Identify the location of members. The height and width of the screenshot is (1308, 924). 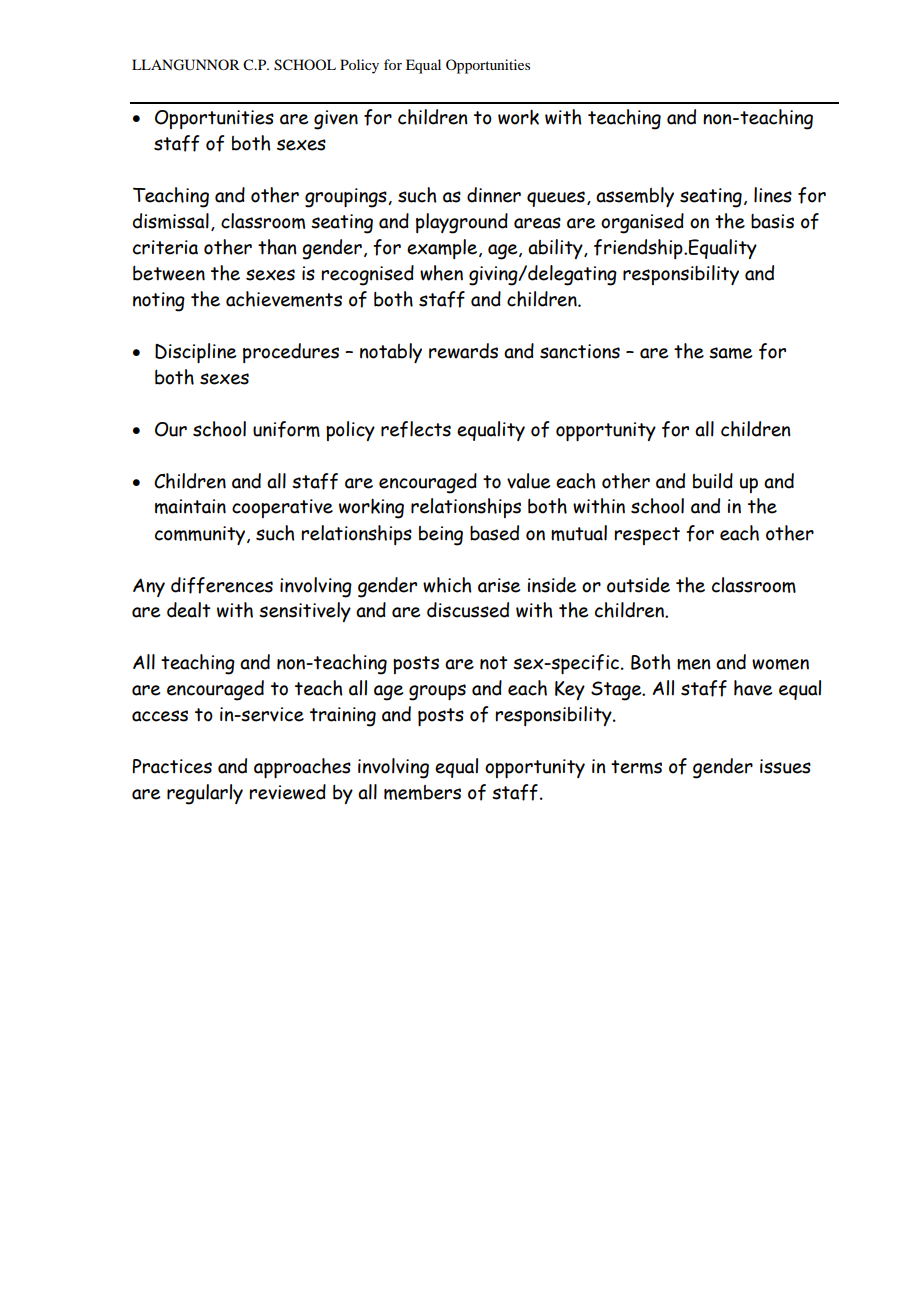
(422, 792).
